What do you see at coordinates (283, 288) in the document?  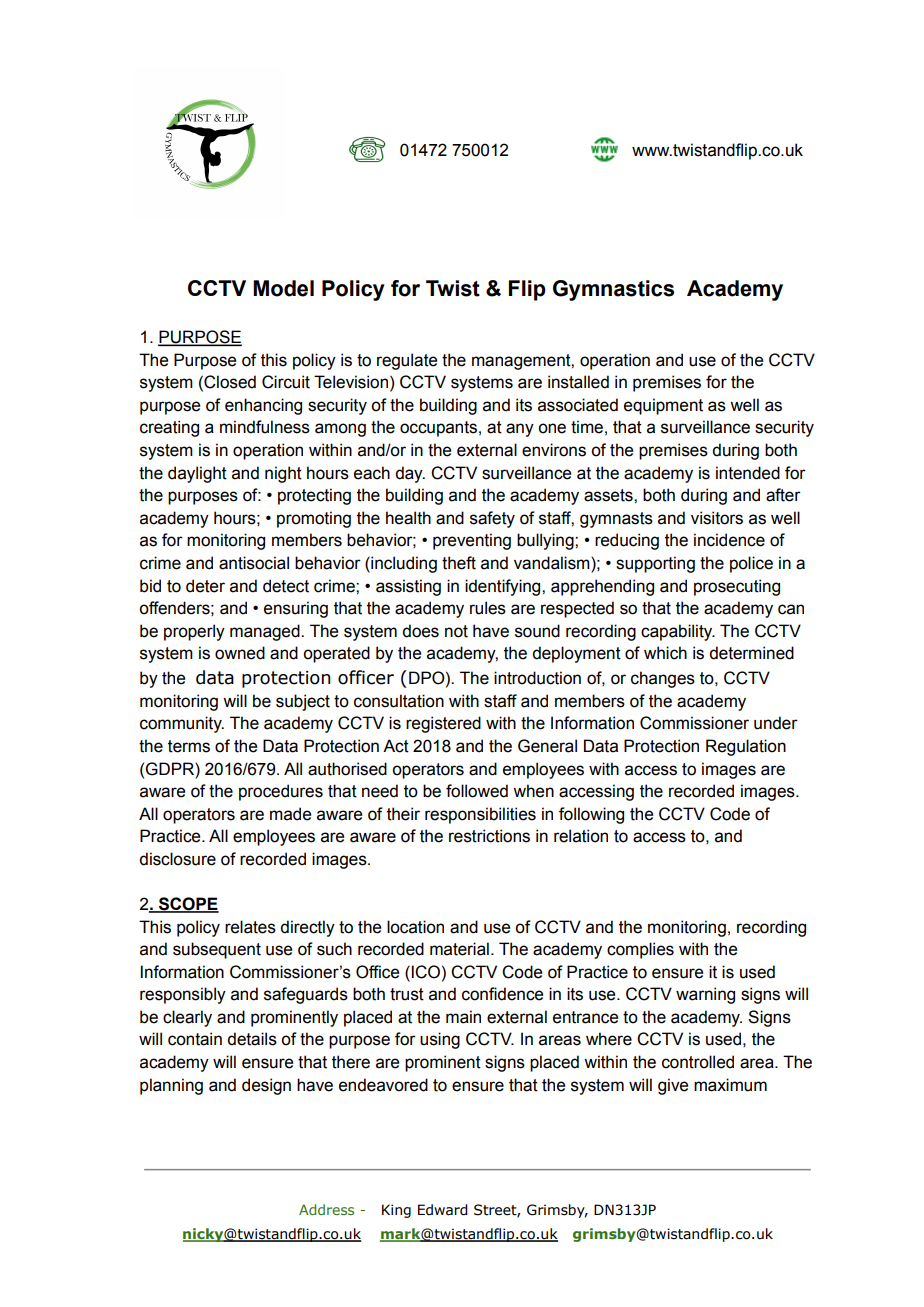 I see `Model` at bounding box center [283, 288].
